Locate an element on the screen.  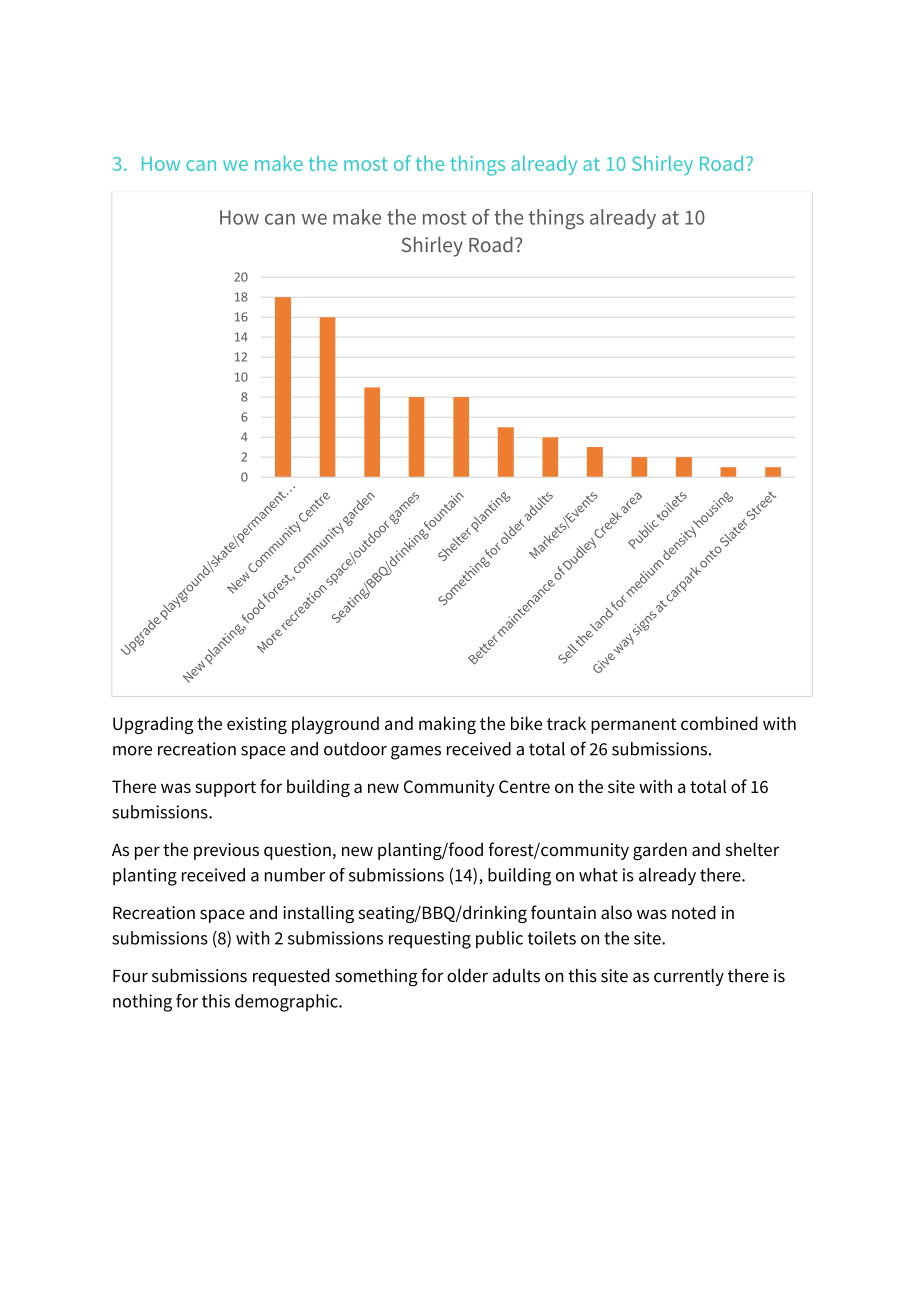
installing is located at coordinates (318, 914).
